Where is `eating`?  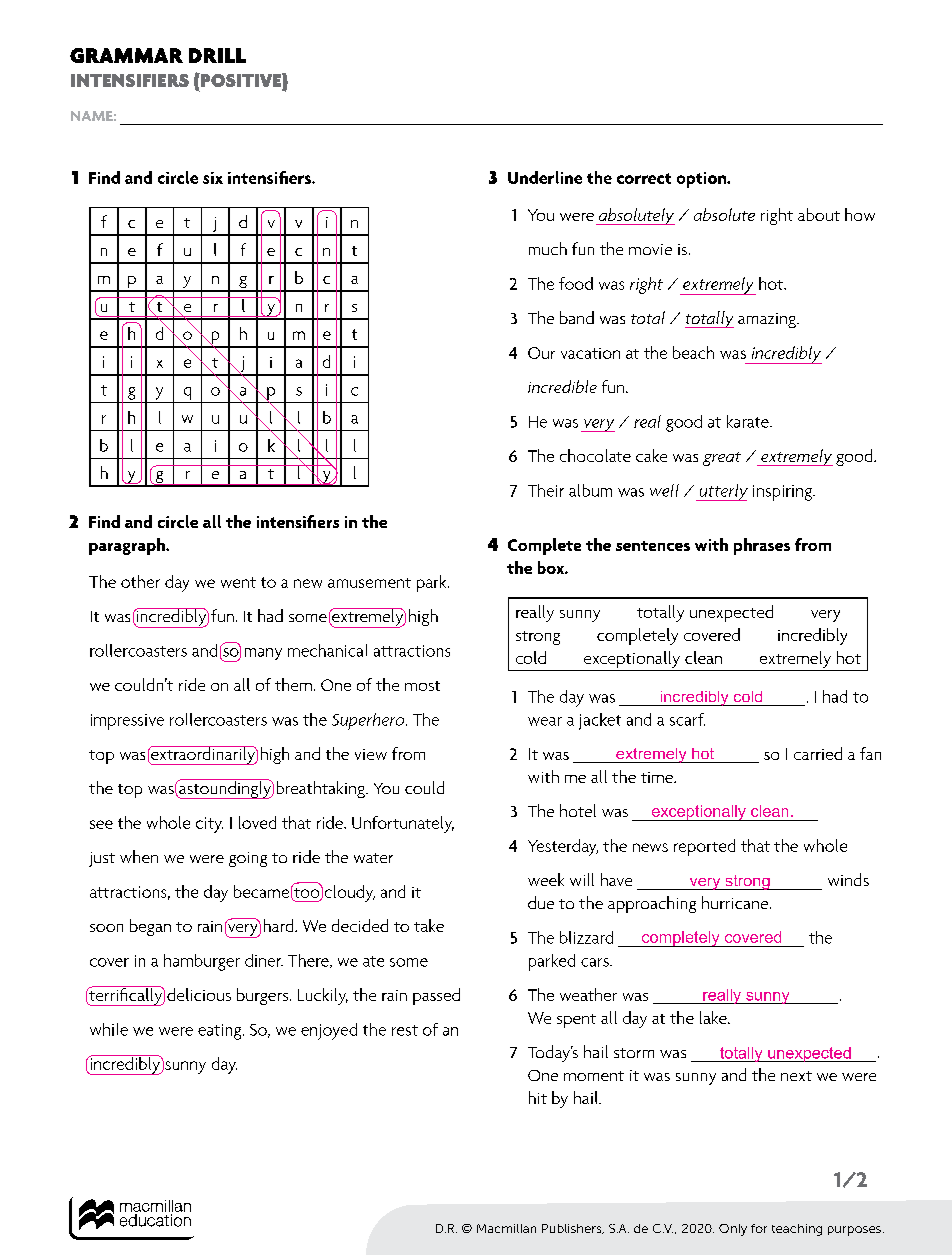 eating is located at coordinates (221, 1032).
